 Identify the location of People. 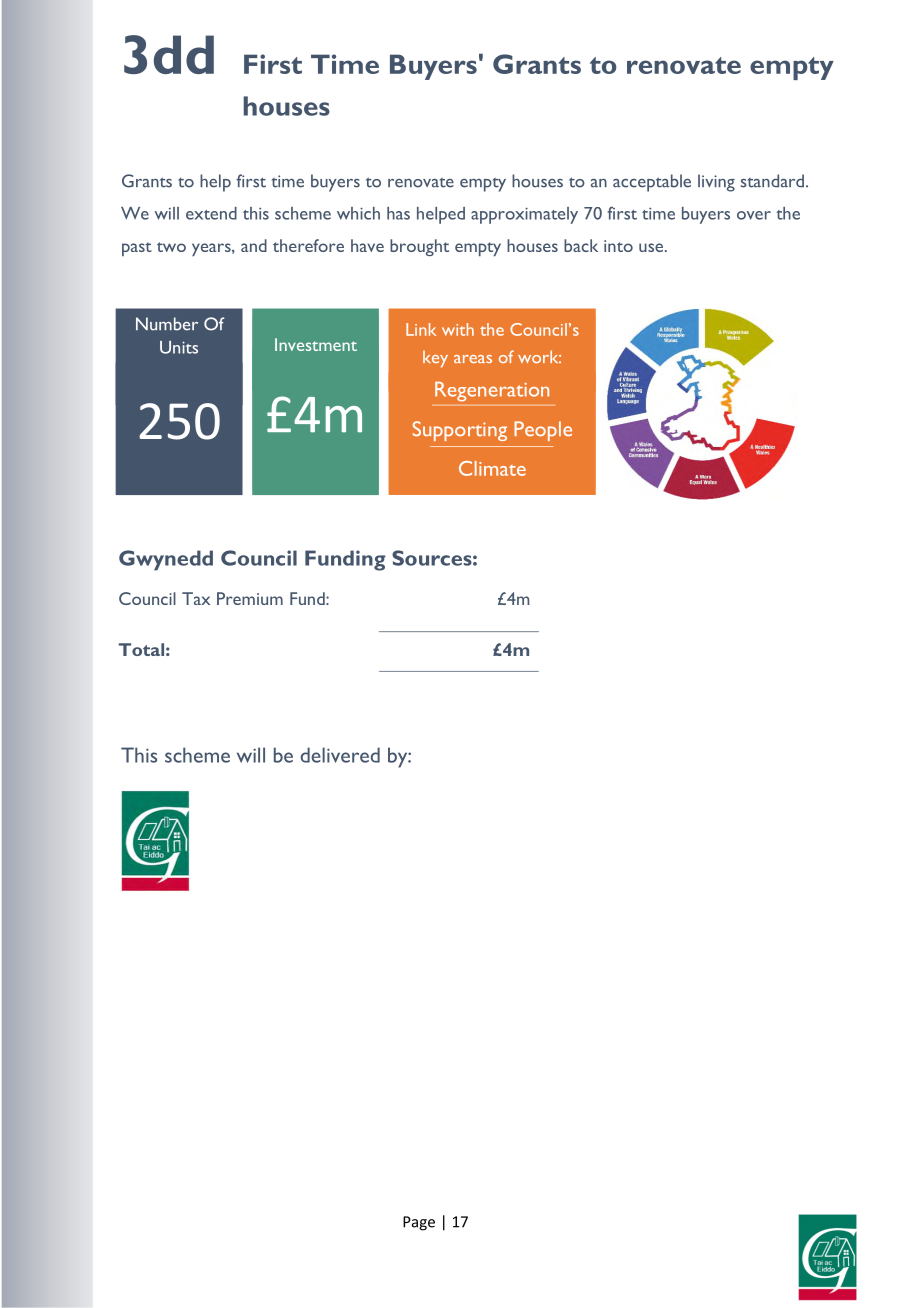
(543, 431).
